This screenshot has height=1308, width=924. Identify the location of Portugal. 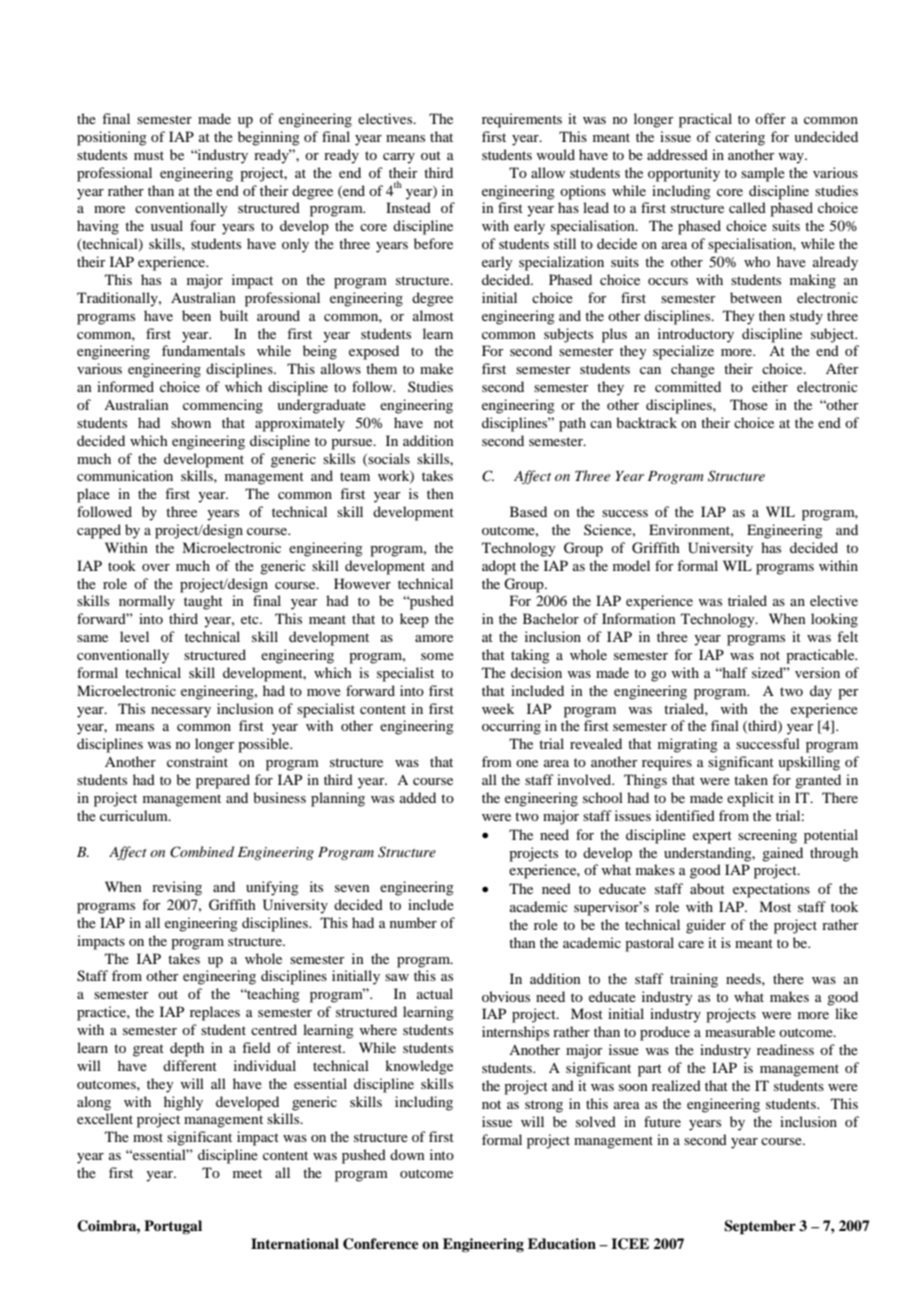
(173, 1227).
